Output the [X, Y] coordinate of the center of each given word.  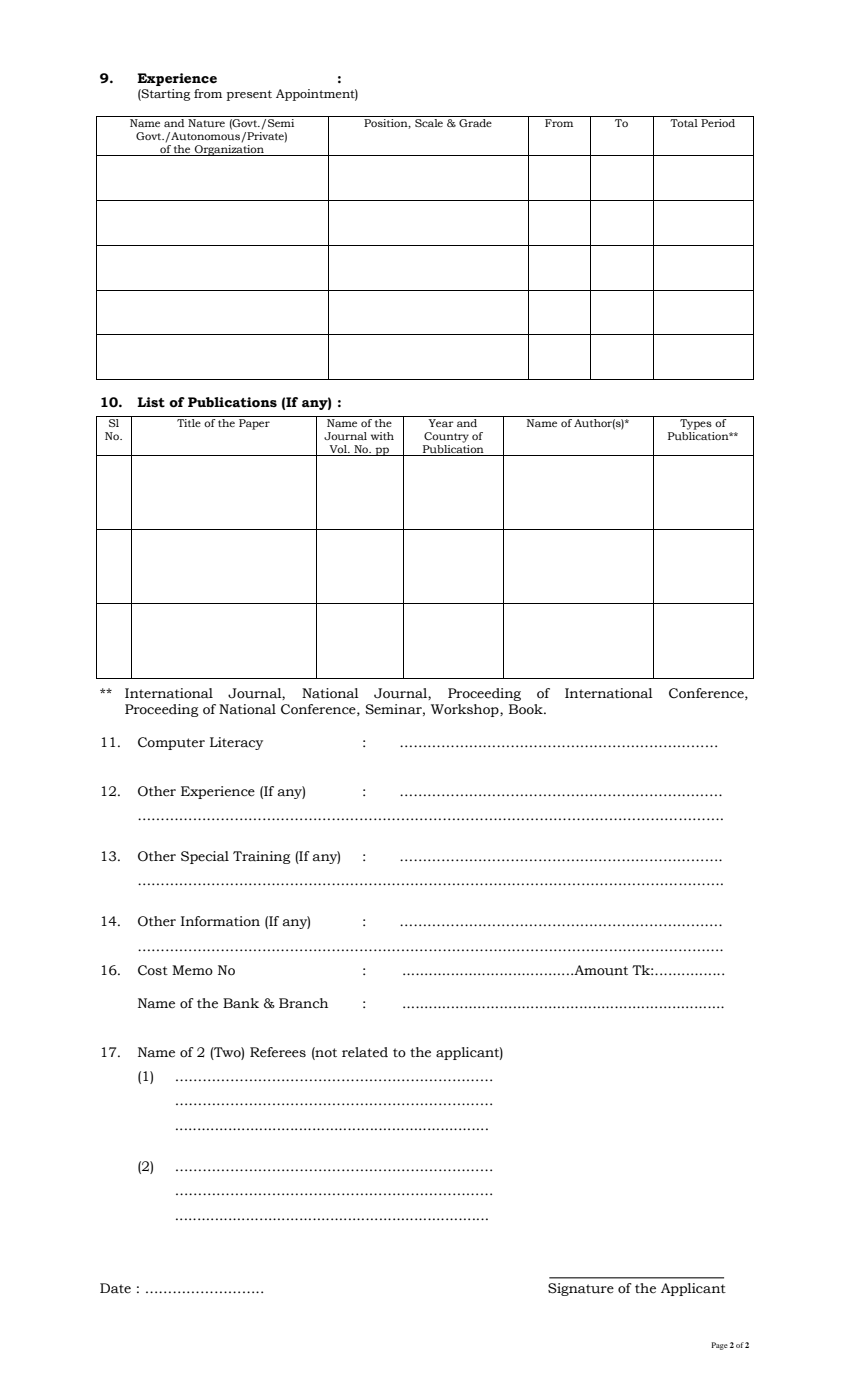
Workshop [466, 710]
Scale [429, 121]
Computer [171, 743]
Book [527, 709]
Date [115, 1288]
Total [684, 121]
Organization [229, 150]
